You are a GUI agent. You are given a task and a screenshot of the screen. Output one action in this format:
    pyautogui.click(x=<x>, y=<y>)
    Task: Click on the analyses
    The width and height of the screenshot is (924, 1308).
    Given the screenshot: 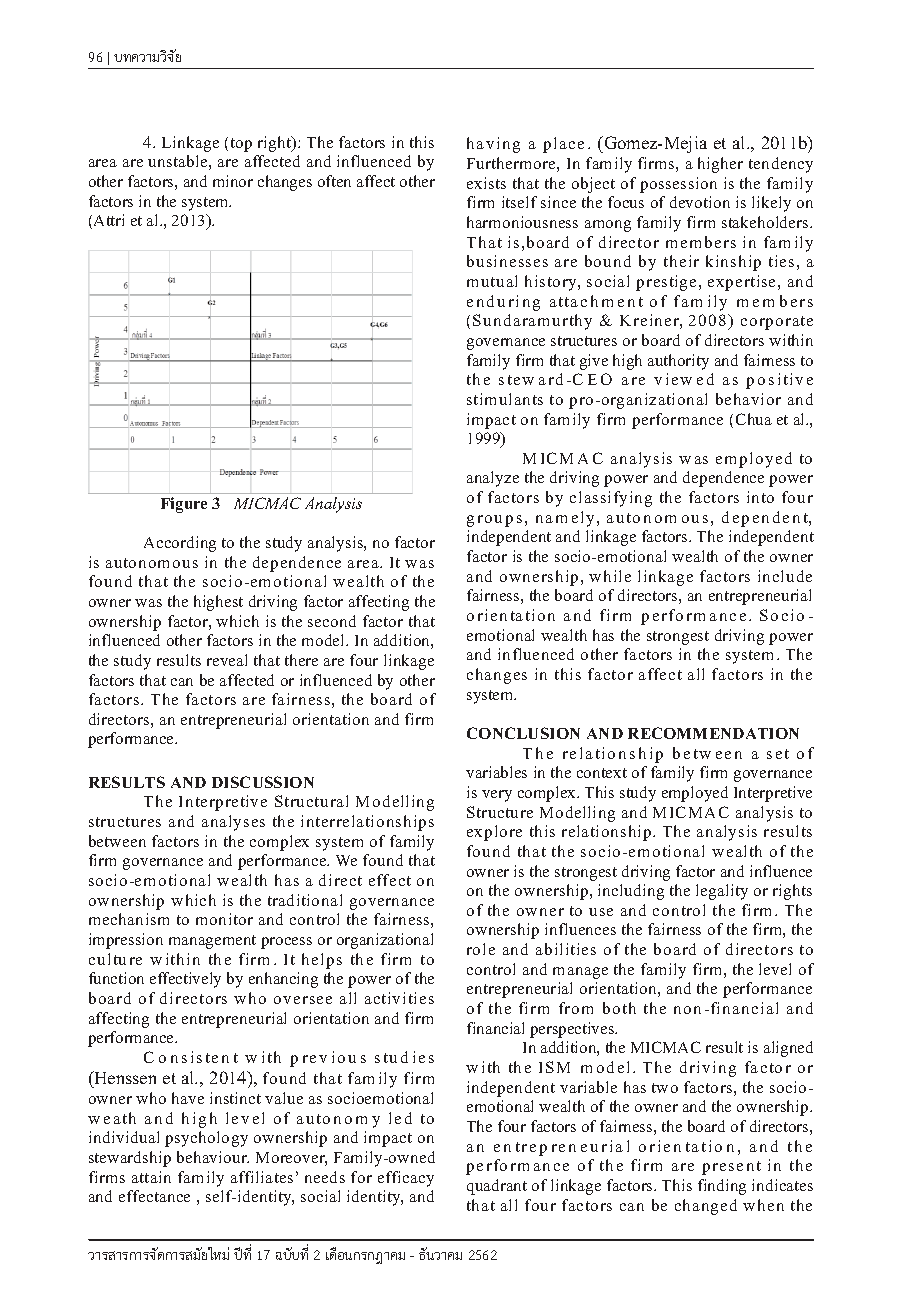 What is the action you would take?
    pyautogui.click(x=233, y=823)
